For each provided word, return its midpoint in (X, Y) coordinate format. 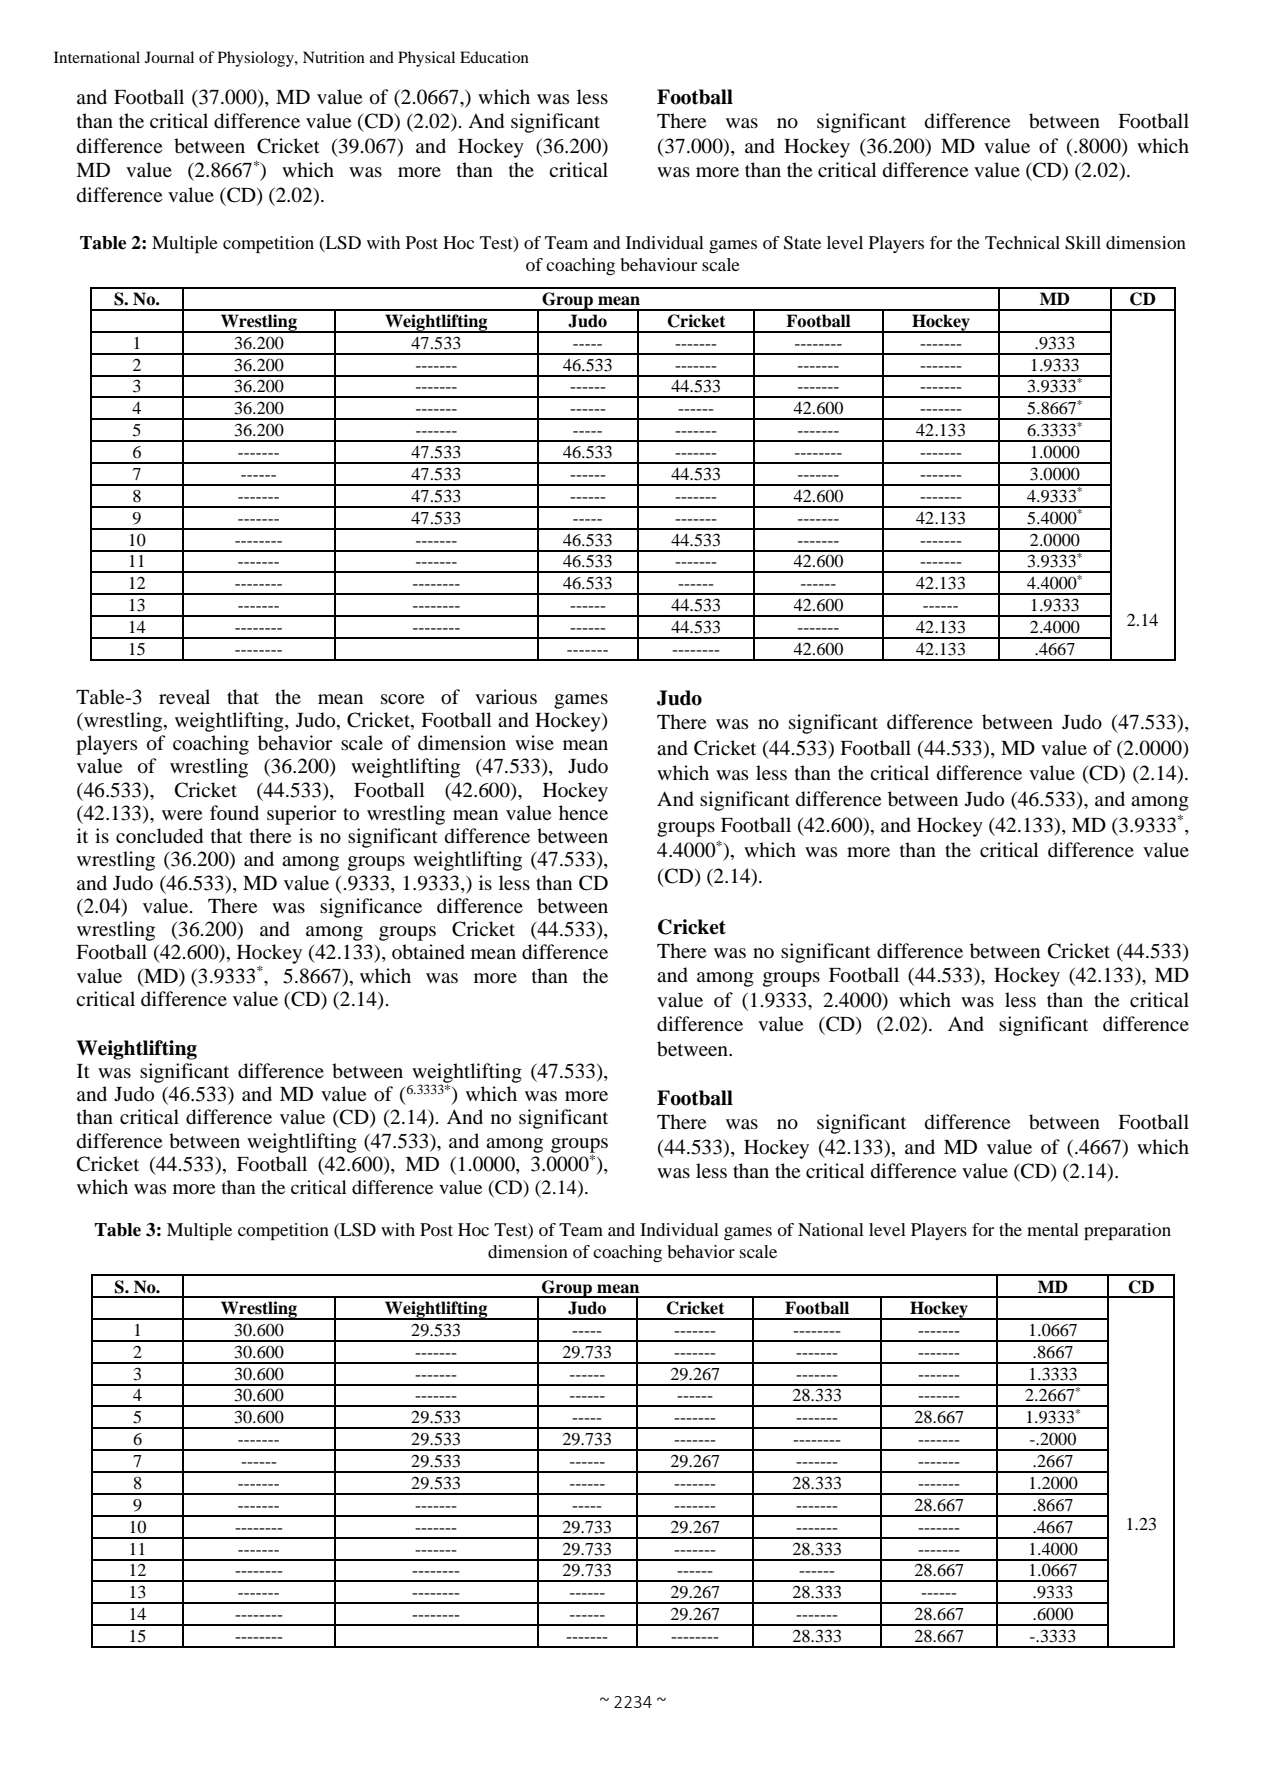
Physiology (257, 59)
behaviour (658, 264)
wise (534, 742)
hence (583, 812)
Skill (1083, 243)
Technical (1022, 242)
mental (1053, 1229)
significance (371, 908)
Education (494, 57)
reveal (184, 696)
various (506, 697)
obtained (428, 952)
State (802, 243)
